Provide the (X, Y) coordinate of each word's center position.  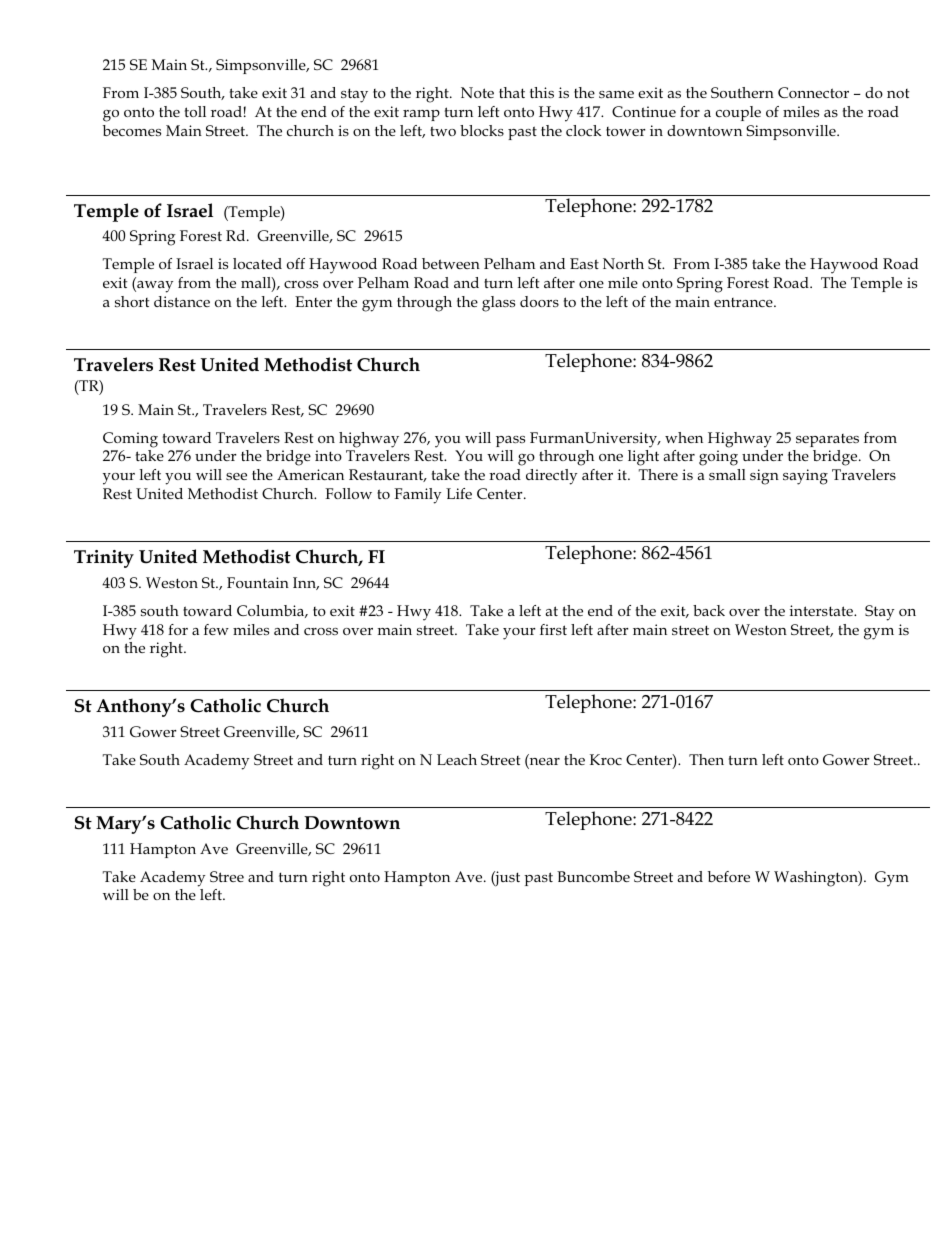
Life (459, 493)
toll (195, 111)
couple (738, 113)
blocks (482, 130)
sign (764, 477)
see (236, 476)
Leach (457, 759)
